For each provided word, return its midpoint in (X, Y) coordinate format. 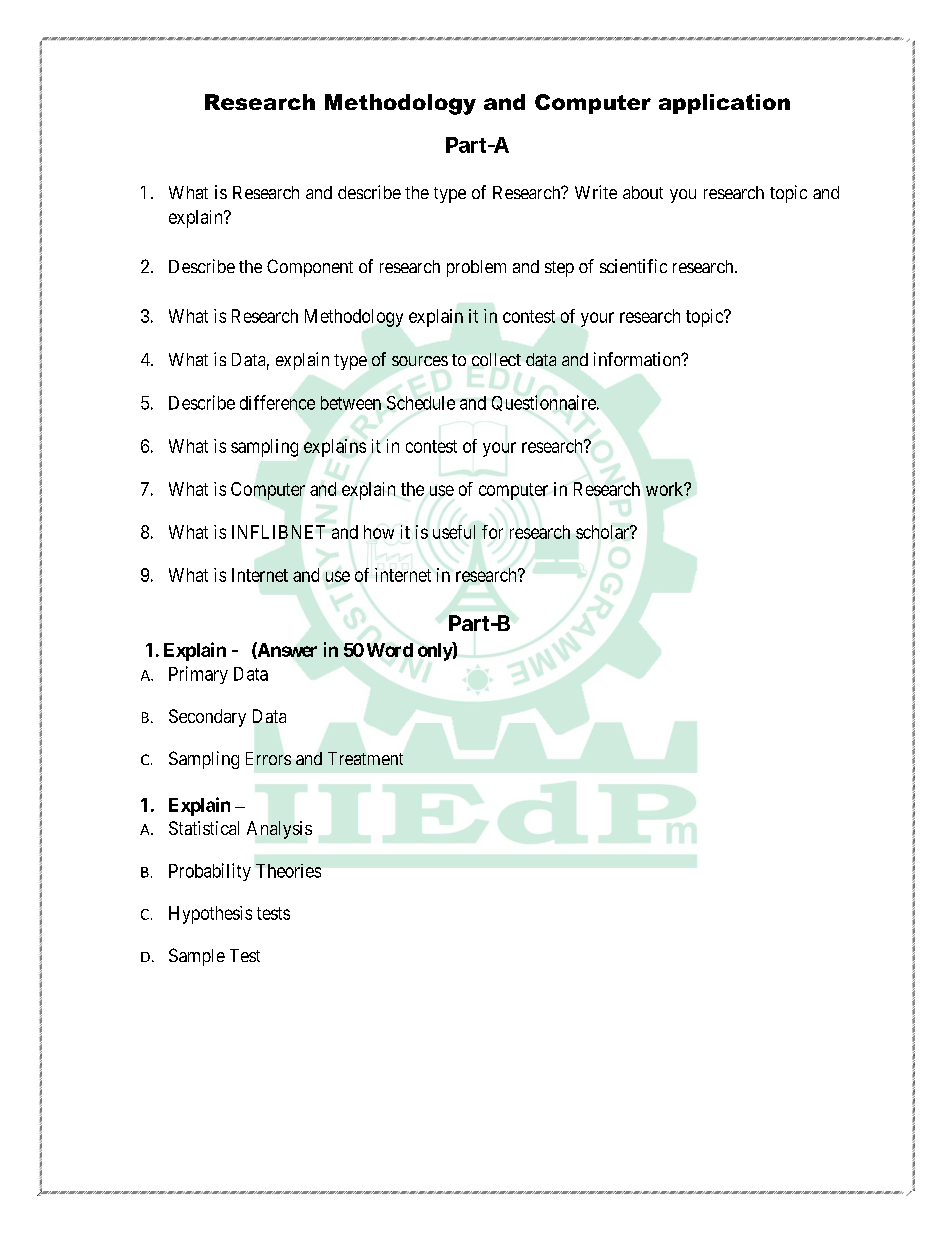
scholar (604, 532)
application (724, 104)
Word (390, 650)
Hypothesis (210, 915)
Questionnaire (545, 403)
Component (310, 268)
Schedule (421, 403)
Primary (198, 675)
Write (596, 192)
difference (277, 402)
